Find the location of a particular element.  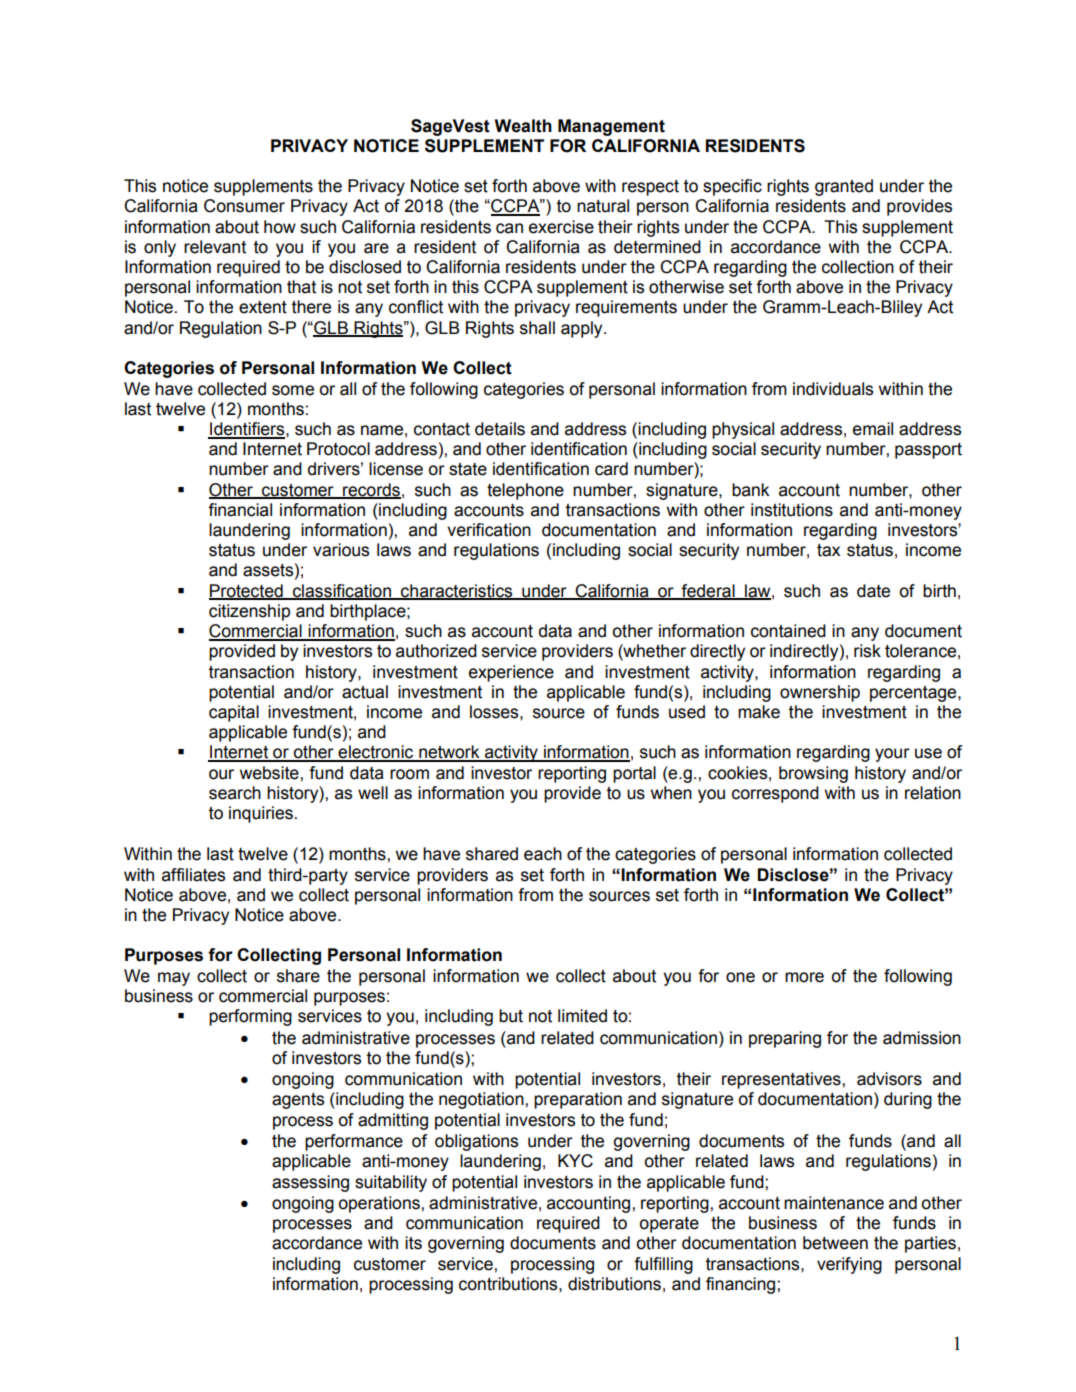

Wealth is located at coordinates (523, 126).
